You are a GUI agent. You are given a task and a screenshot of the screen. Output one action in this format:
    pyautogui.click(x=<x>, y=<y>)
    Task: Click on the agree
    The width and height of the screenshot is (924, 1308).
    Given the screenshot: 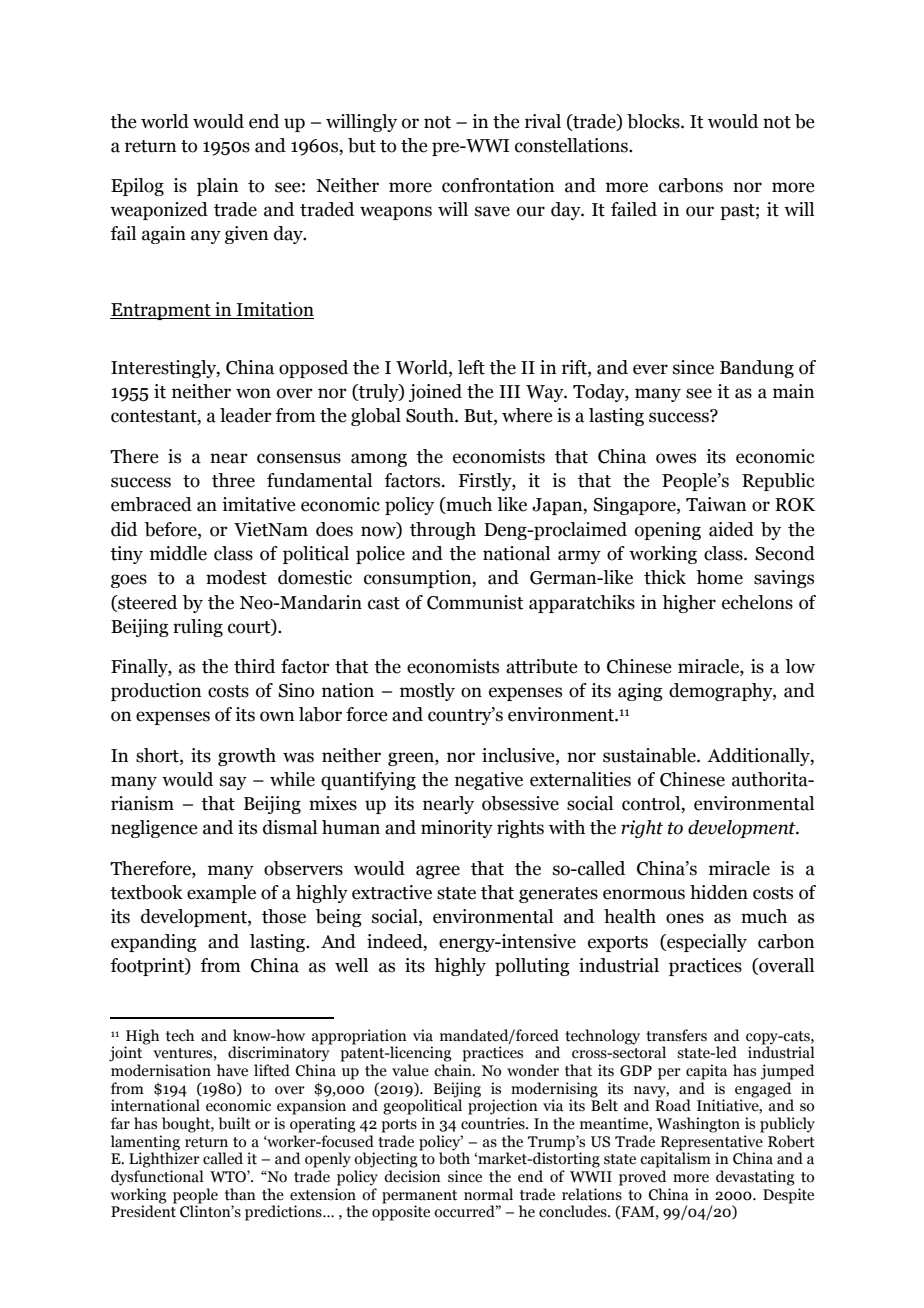 What is the action you would take?
    pyautogui.click(x=438, y=872)
